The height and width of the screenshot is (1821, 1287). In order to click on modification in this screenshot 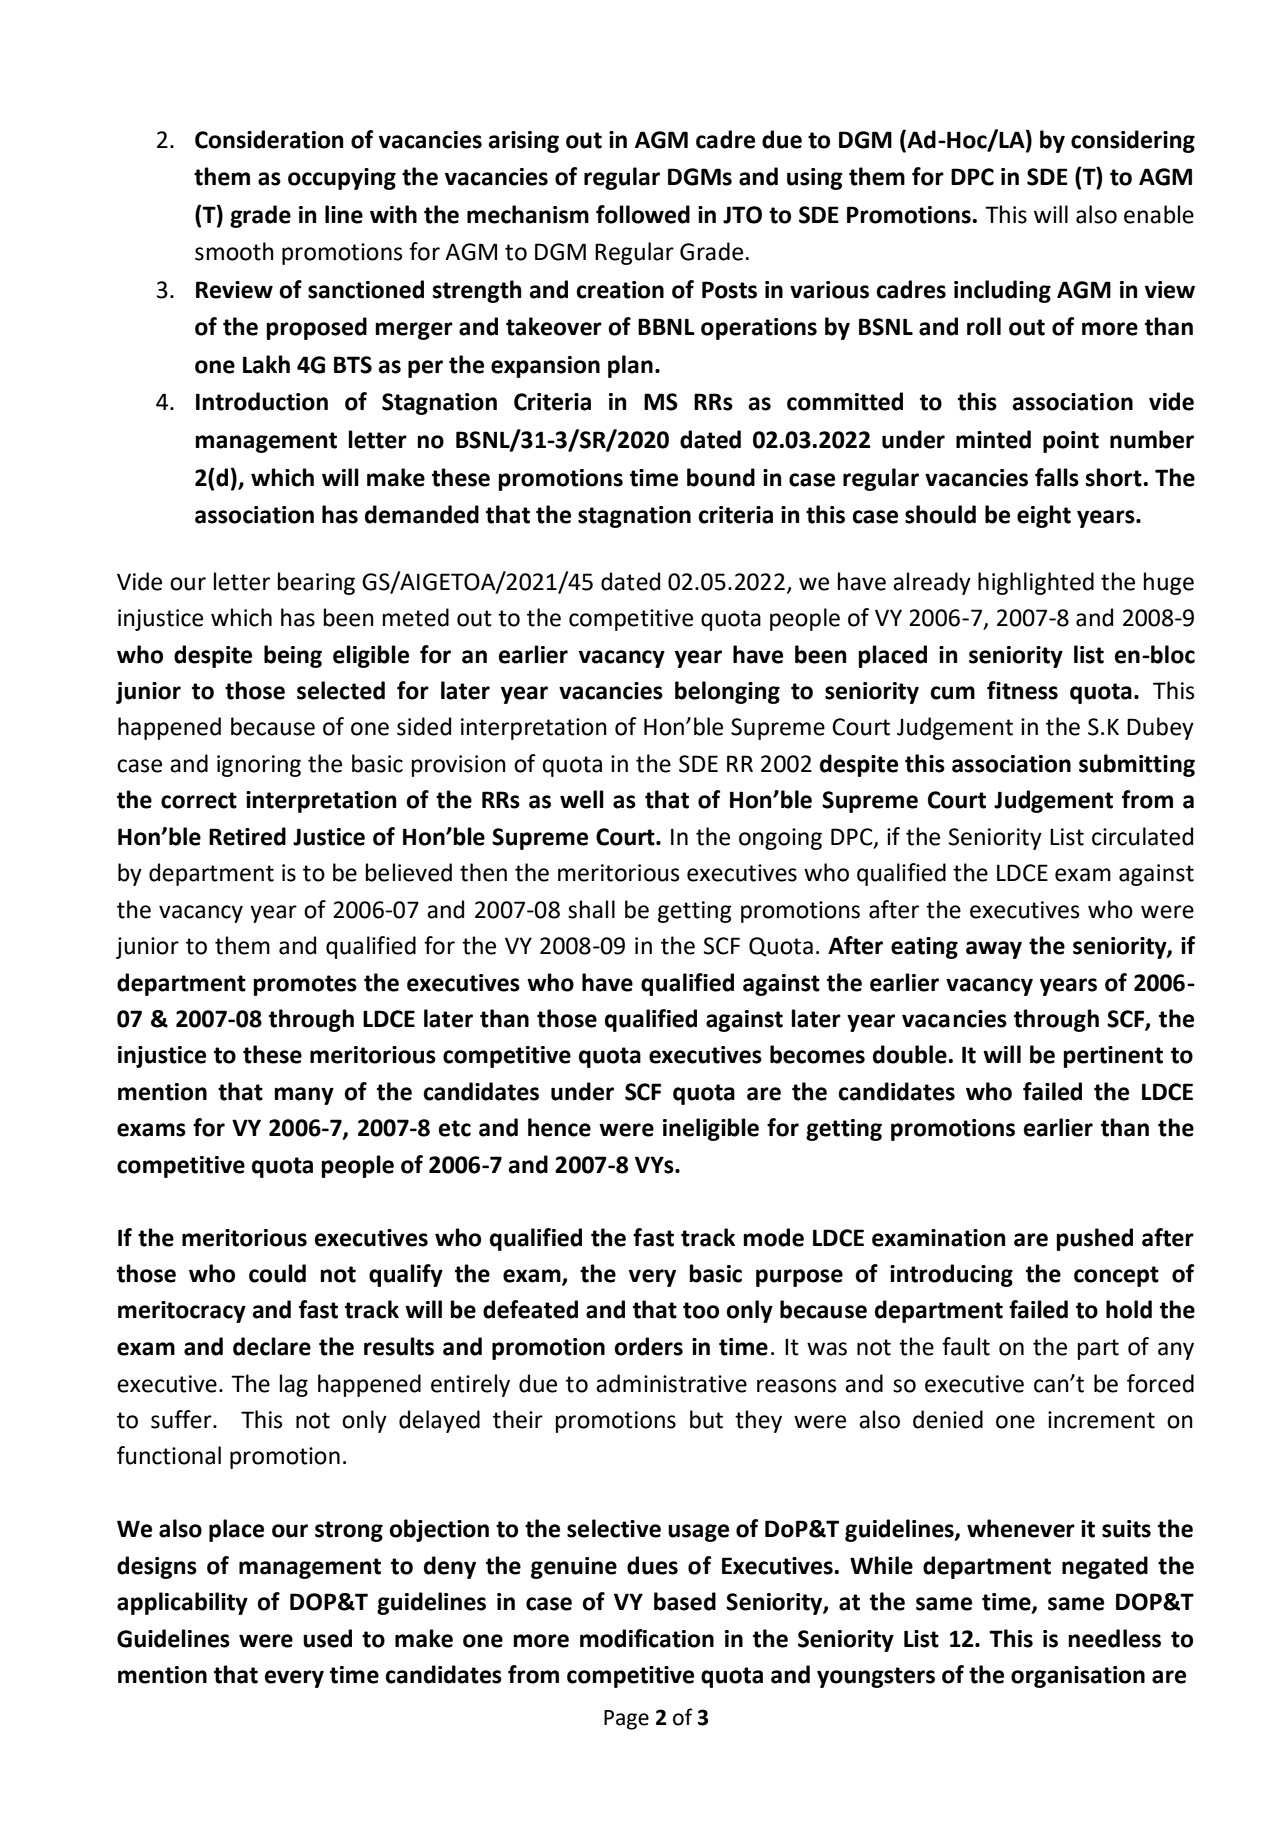, I will do `click(647, 1638)`.
